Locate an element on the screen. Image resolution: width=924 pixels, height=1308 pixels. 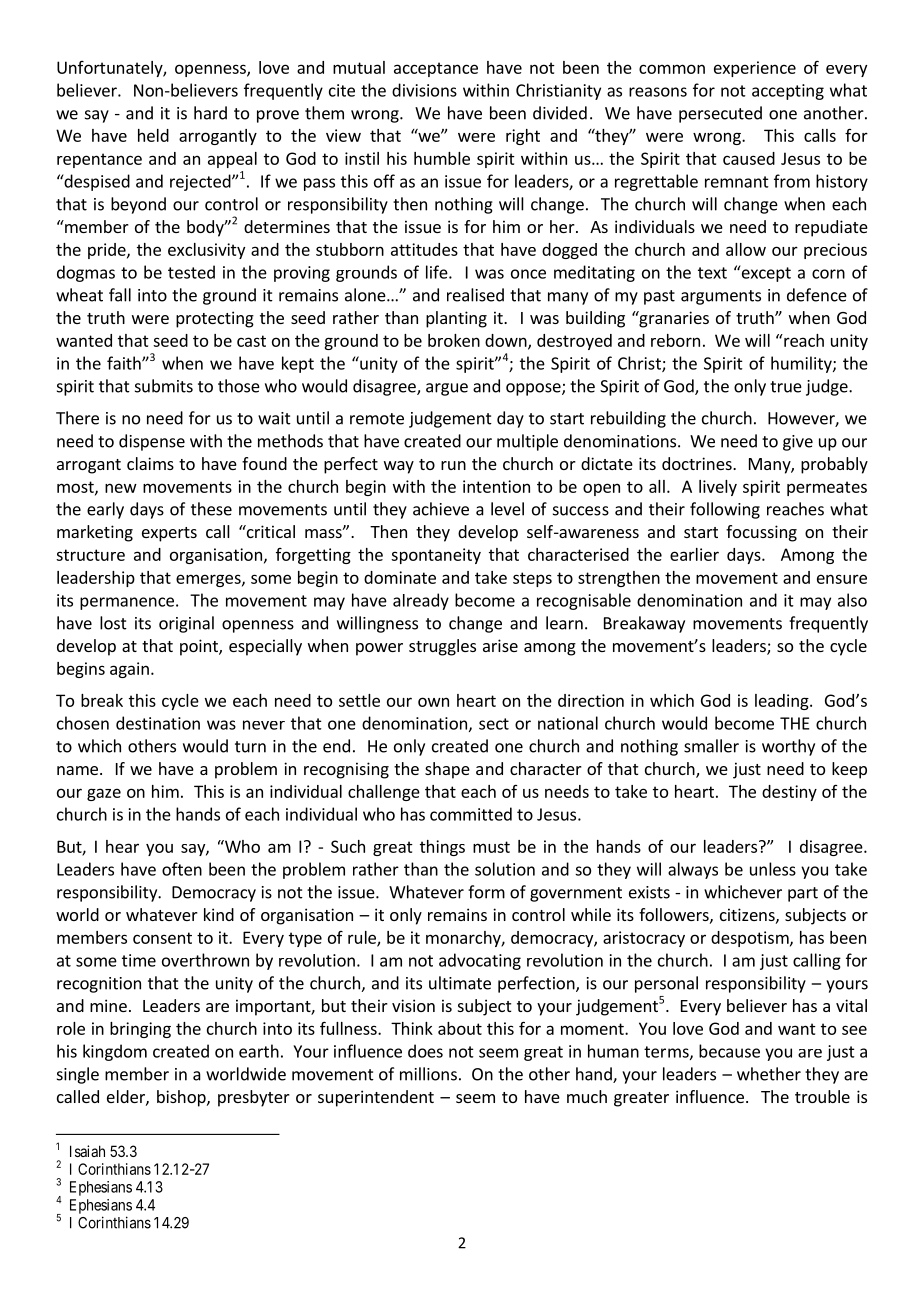
Isaiah is located at coordinates (87, 1151).
